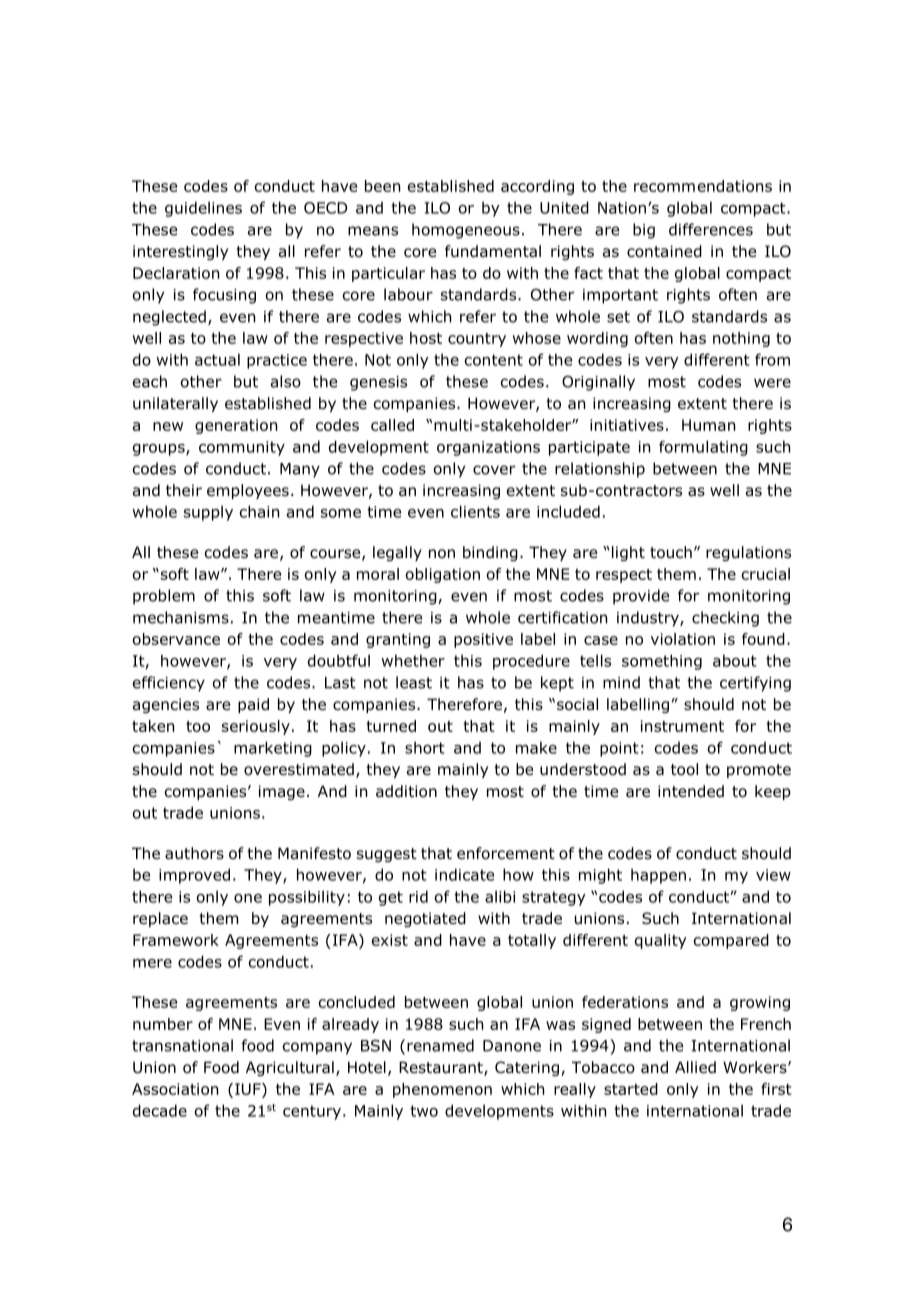 This screenshot has width=924, height=1308. I want to click on Association, so click(175, 1089).
